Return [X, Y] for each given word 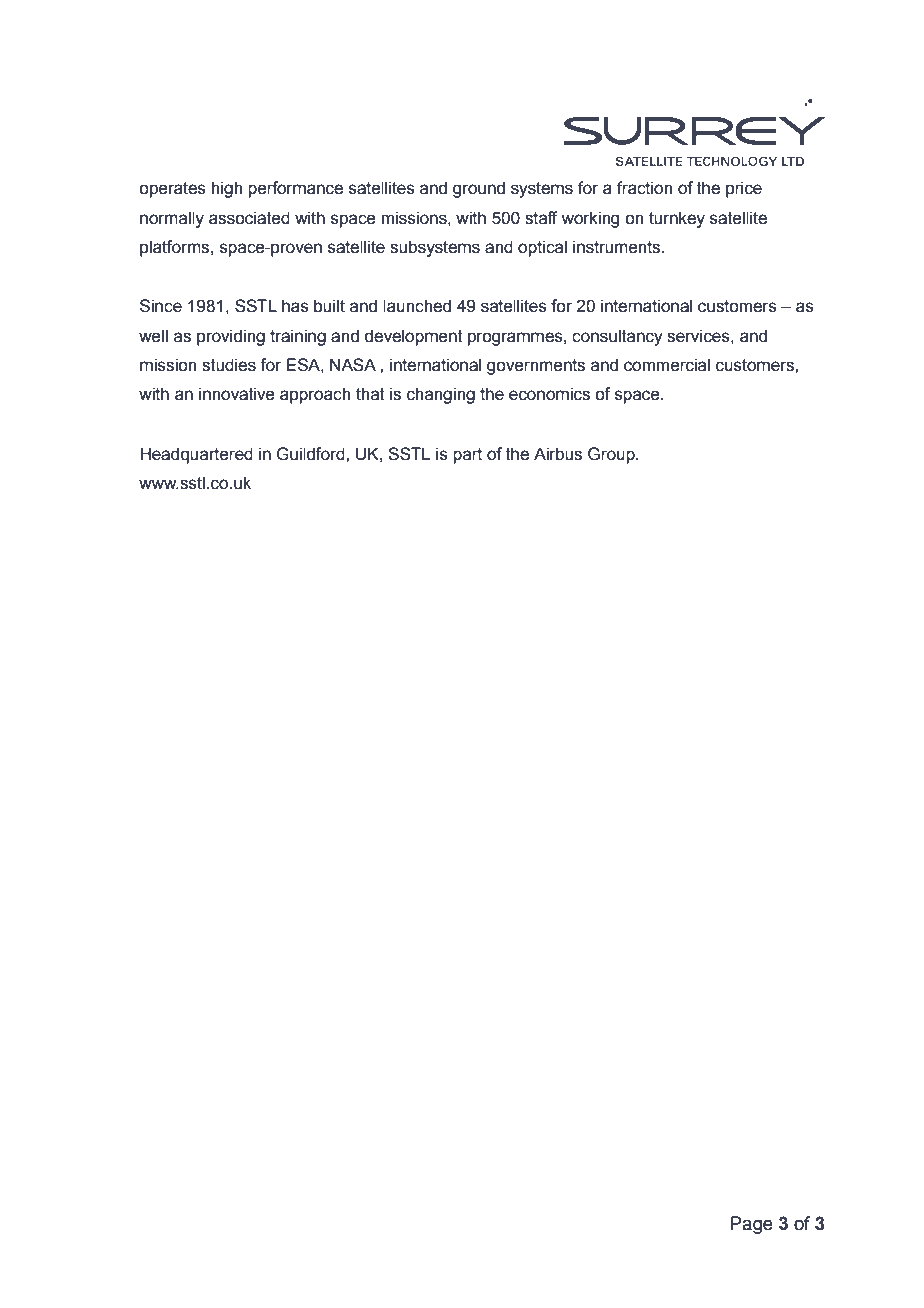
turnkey [677, 219]
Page [752, 1225]
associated [249, 218]
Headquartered [196, 455]
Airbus [558, 454]
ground [479, 189]
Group [612, 455]
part [467, 456]
